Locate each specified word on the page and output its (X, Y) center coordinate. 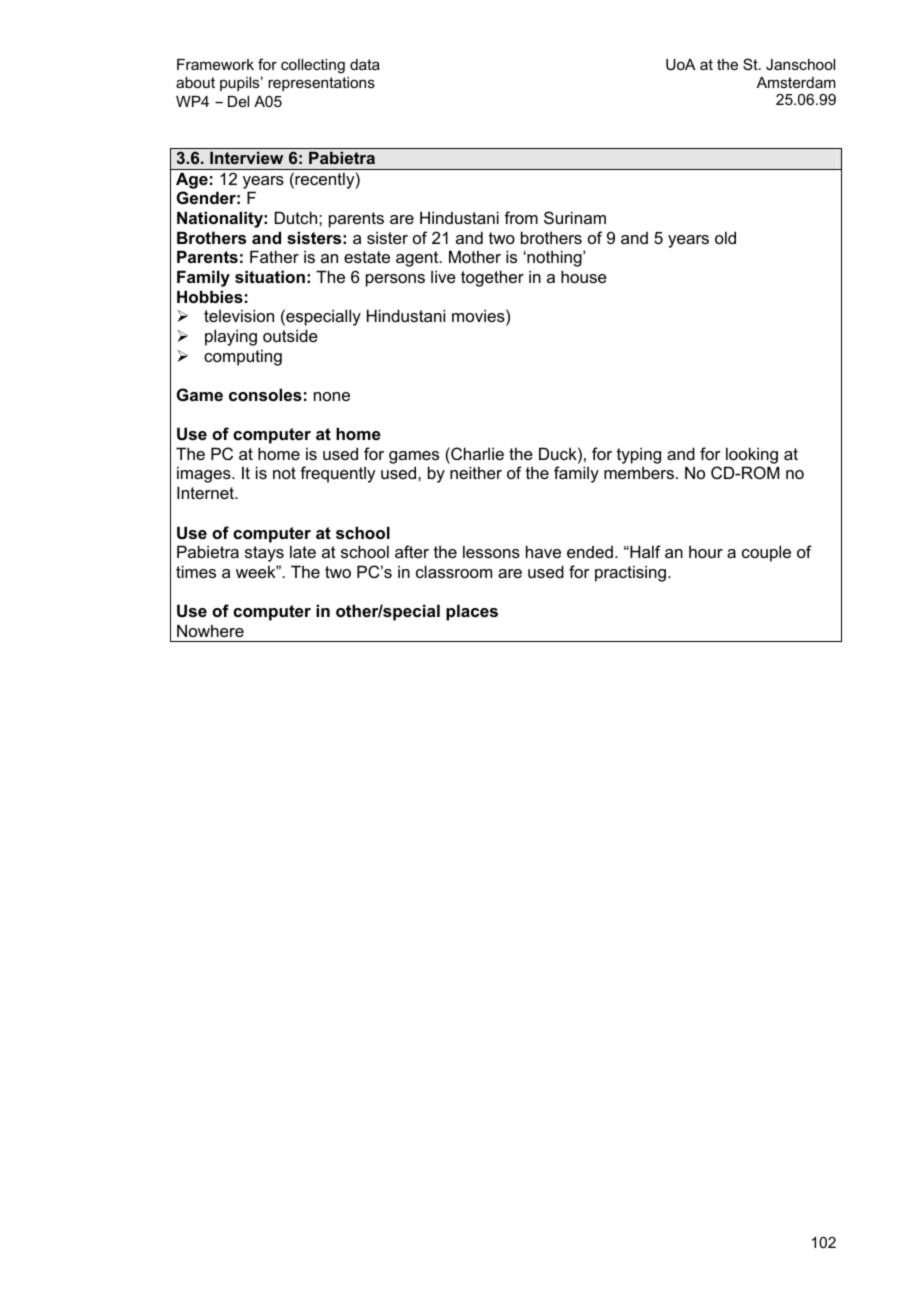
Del (238, 101)
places (472, 612)
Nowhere (210, 630)
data (365, 64)
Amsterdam (796, 82)
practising (632, 573)
